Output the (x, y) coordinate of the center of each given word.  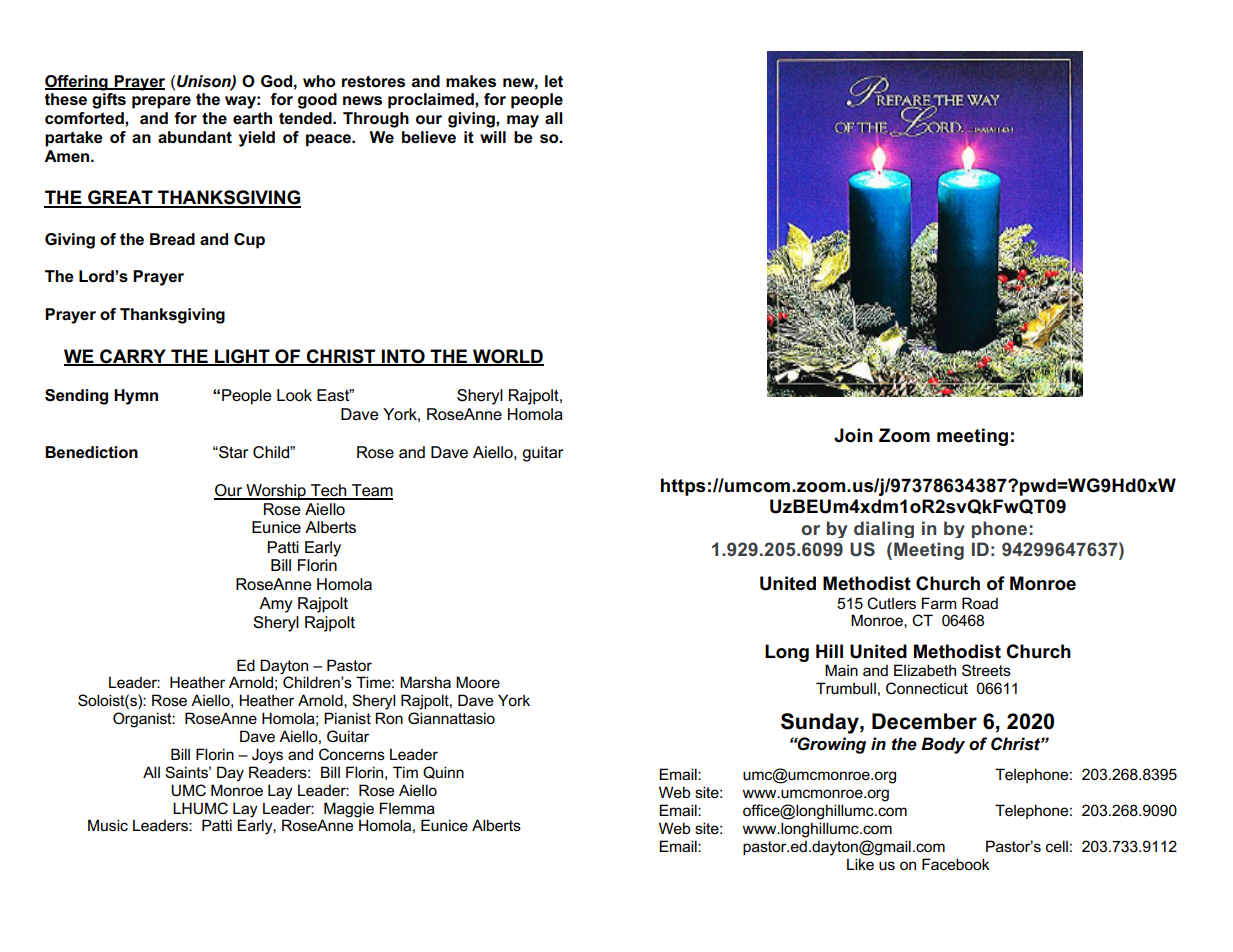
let (554, 81)
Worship (276, 492)
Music (108, 825)
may (523, 121)
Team (371, 491)
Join (853, 435)
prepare (161, 102)
